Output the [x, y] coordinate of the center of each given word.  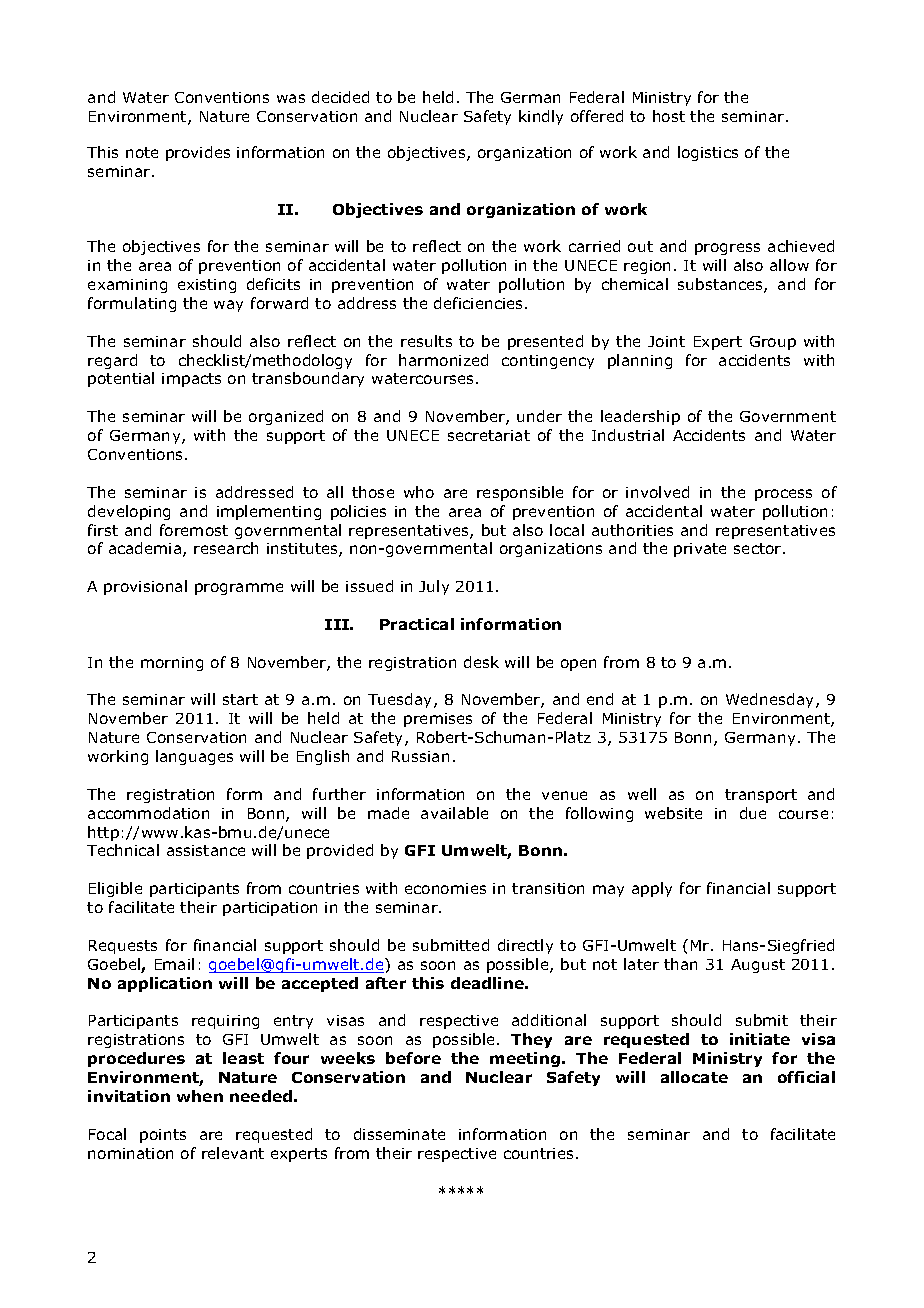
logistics [708, 153]
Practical [417, 624]
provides [198, 153]
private [700, 550]
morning [172, 664]
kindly [541, 117]
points [163, 1136]
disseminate [399, 1134]
